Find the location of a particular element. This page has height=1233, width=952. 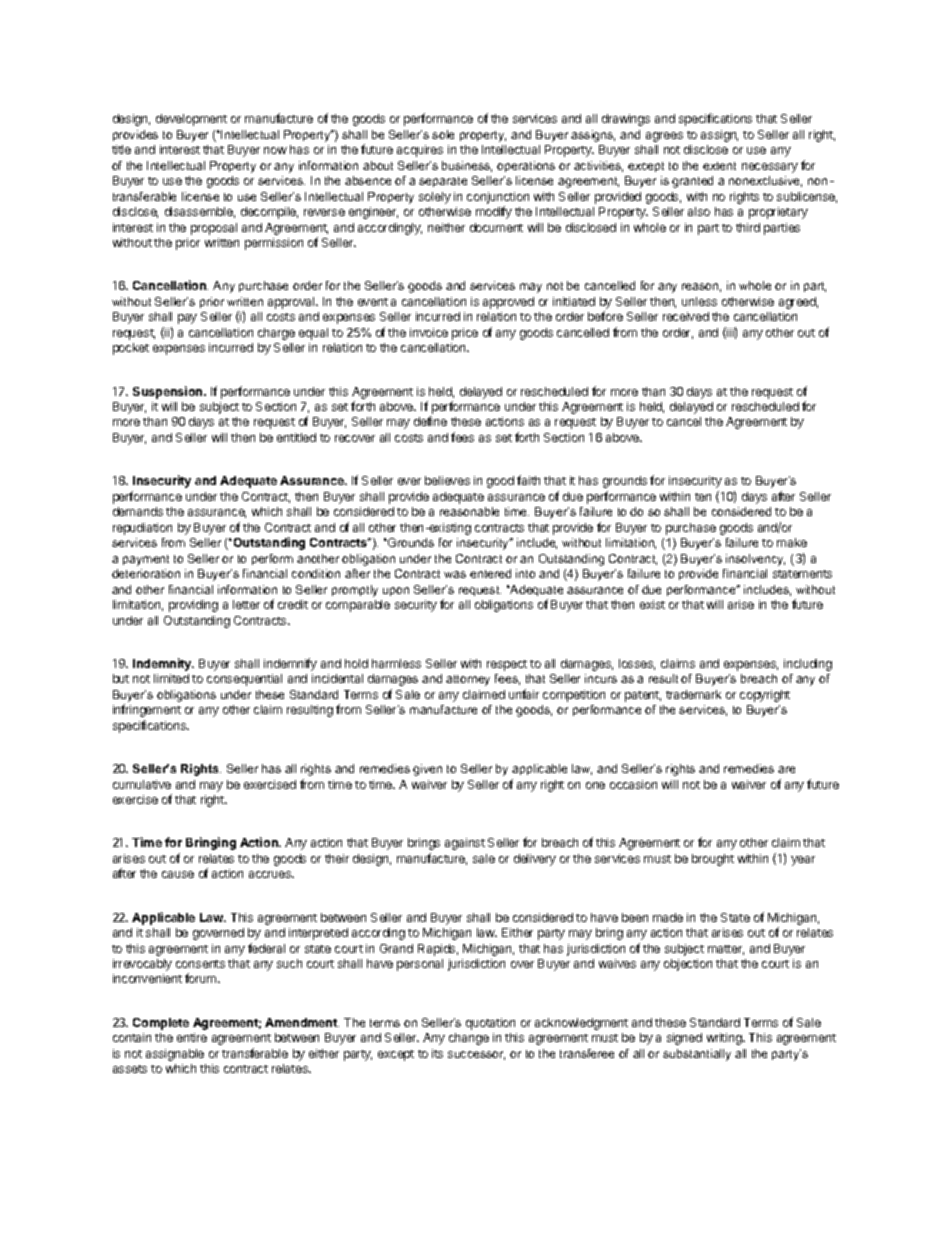

was is located at coordinates (455, 574).
